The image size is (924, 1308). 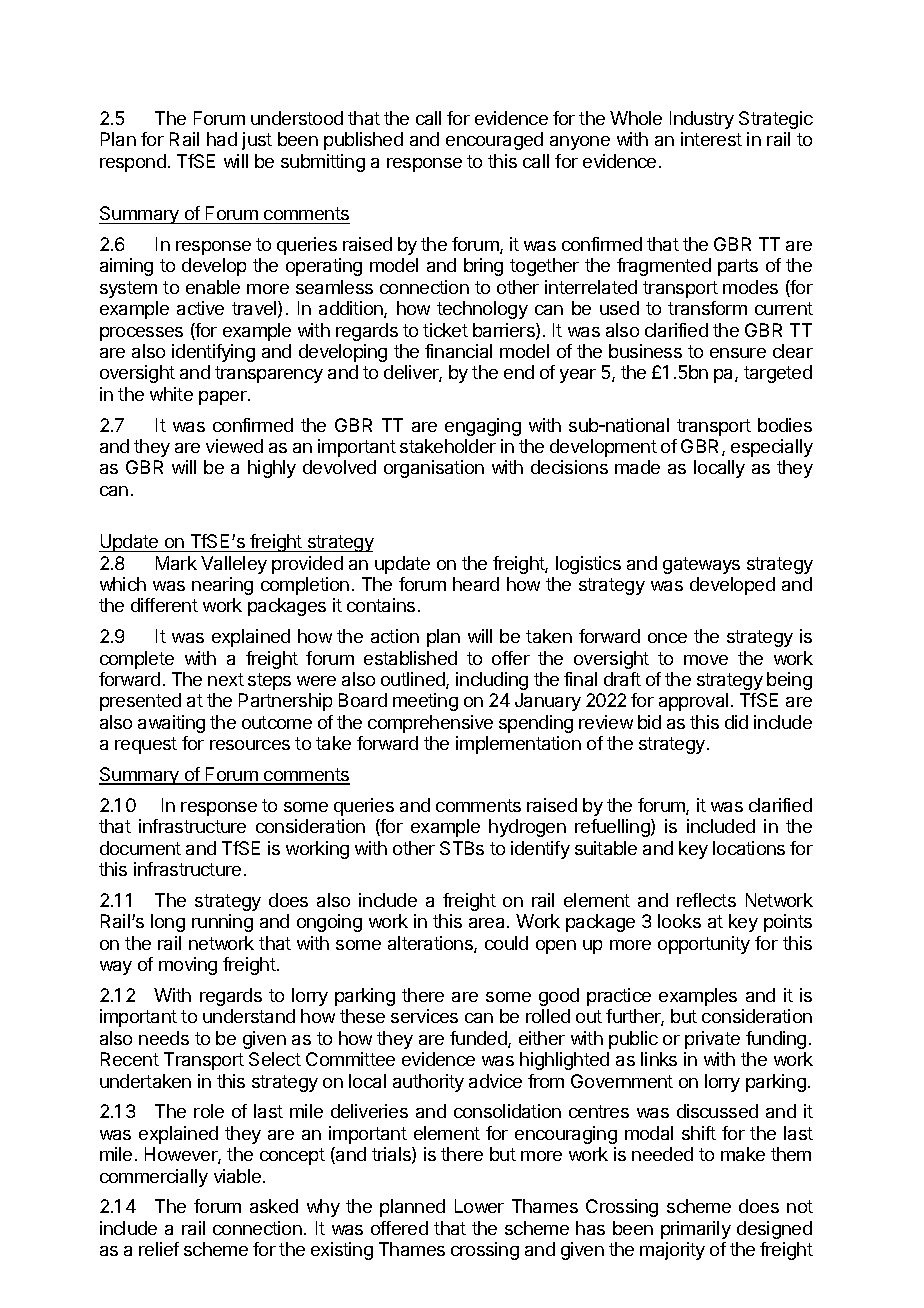 I want to click on alterations, so click(x=431, y=944).
